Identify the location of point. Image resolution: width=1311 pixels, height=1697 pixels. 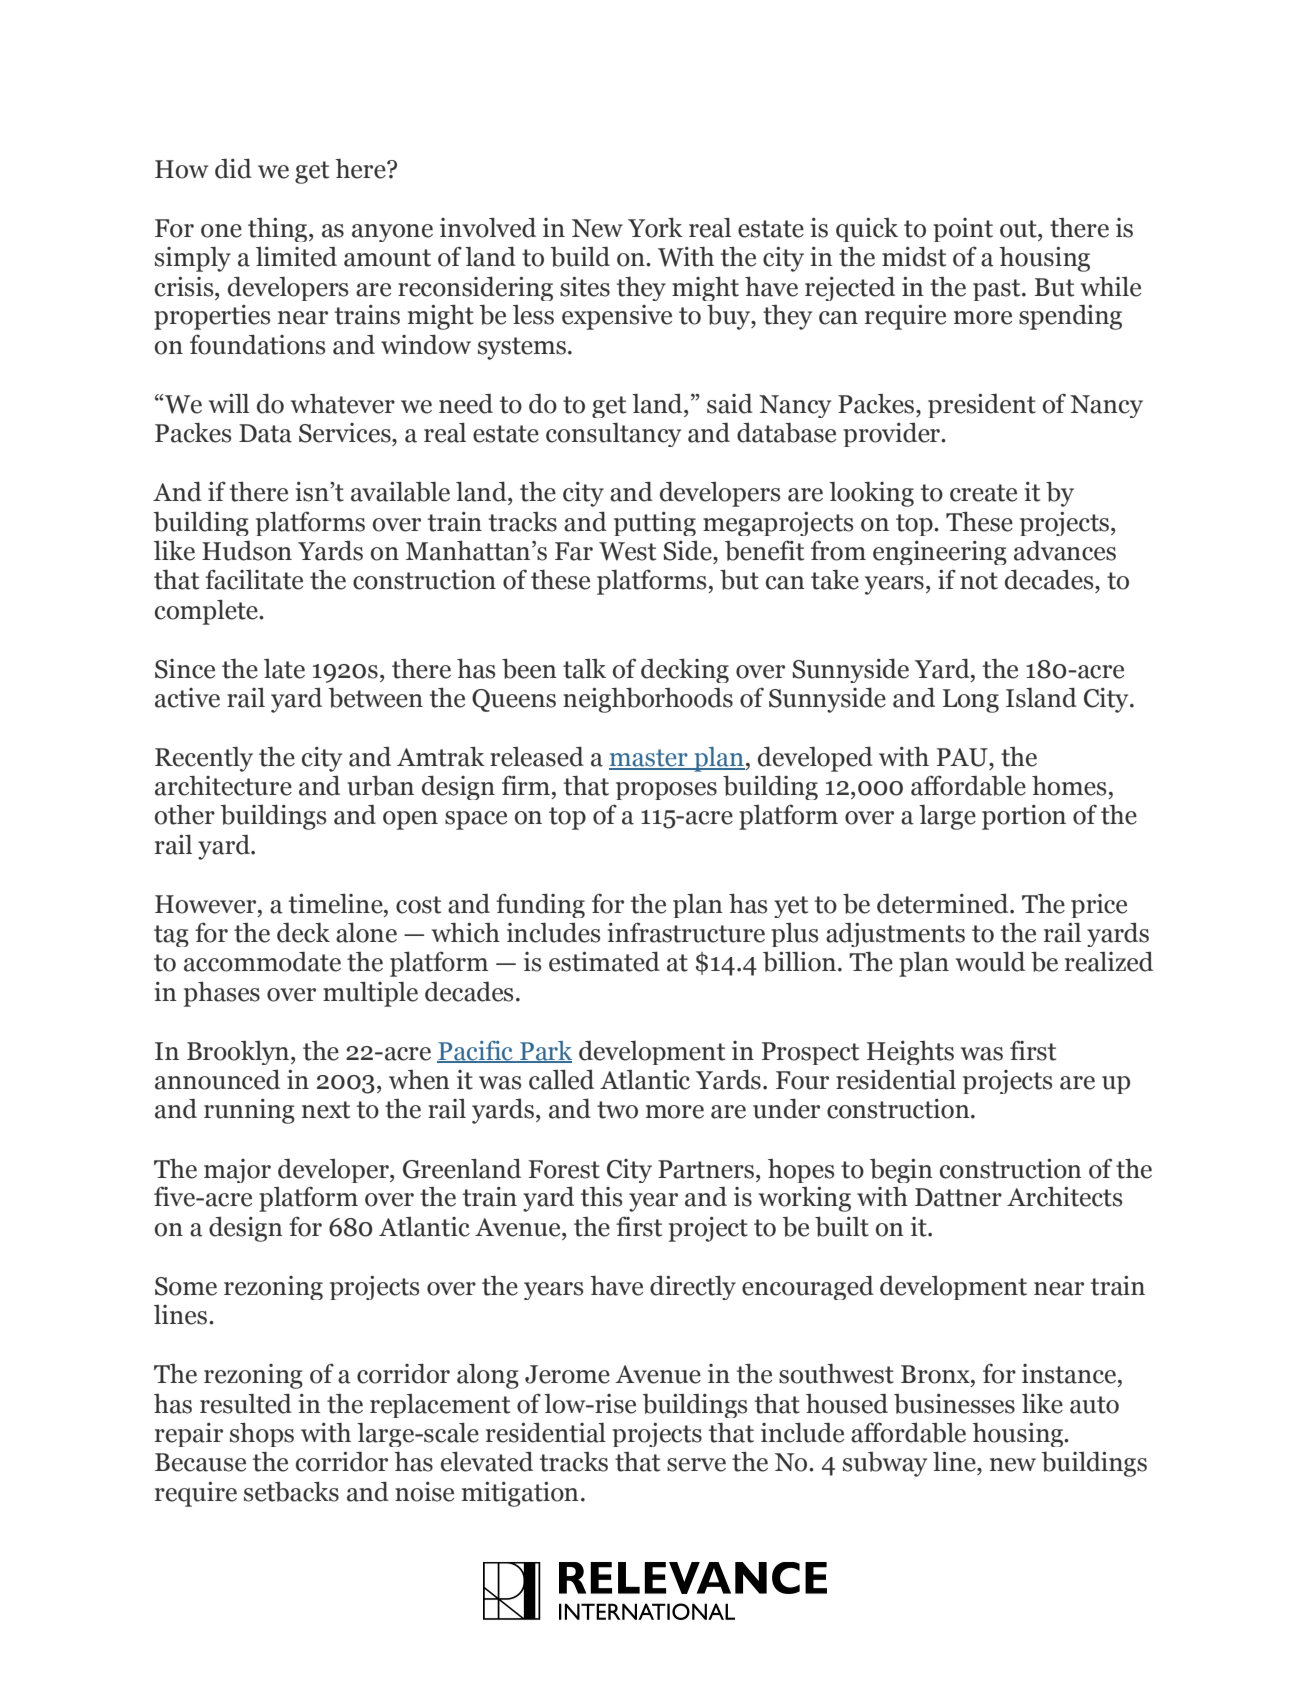
(963, 230).
